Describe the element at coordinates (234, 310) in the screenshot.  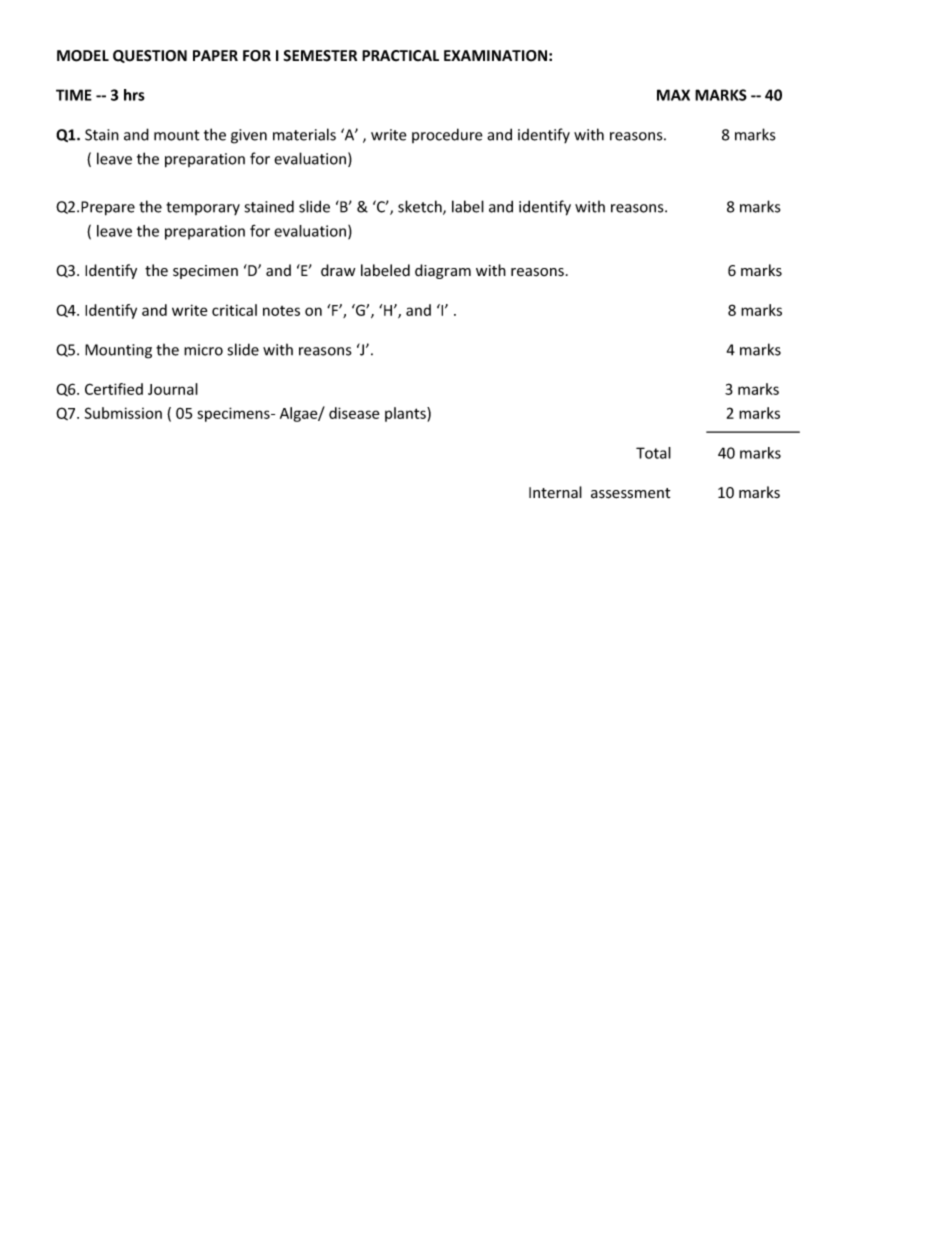
I see `critical` at that location.
